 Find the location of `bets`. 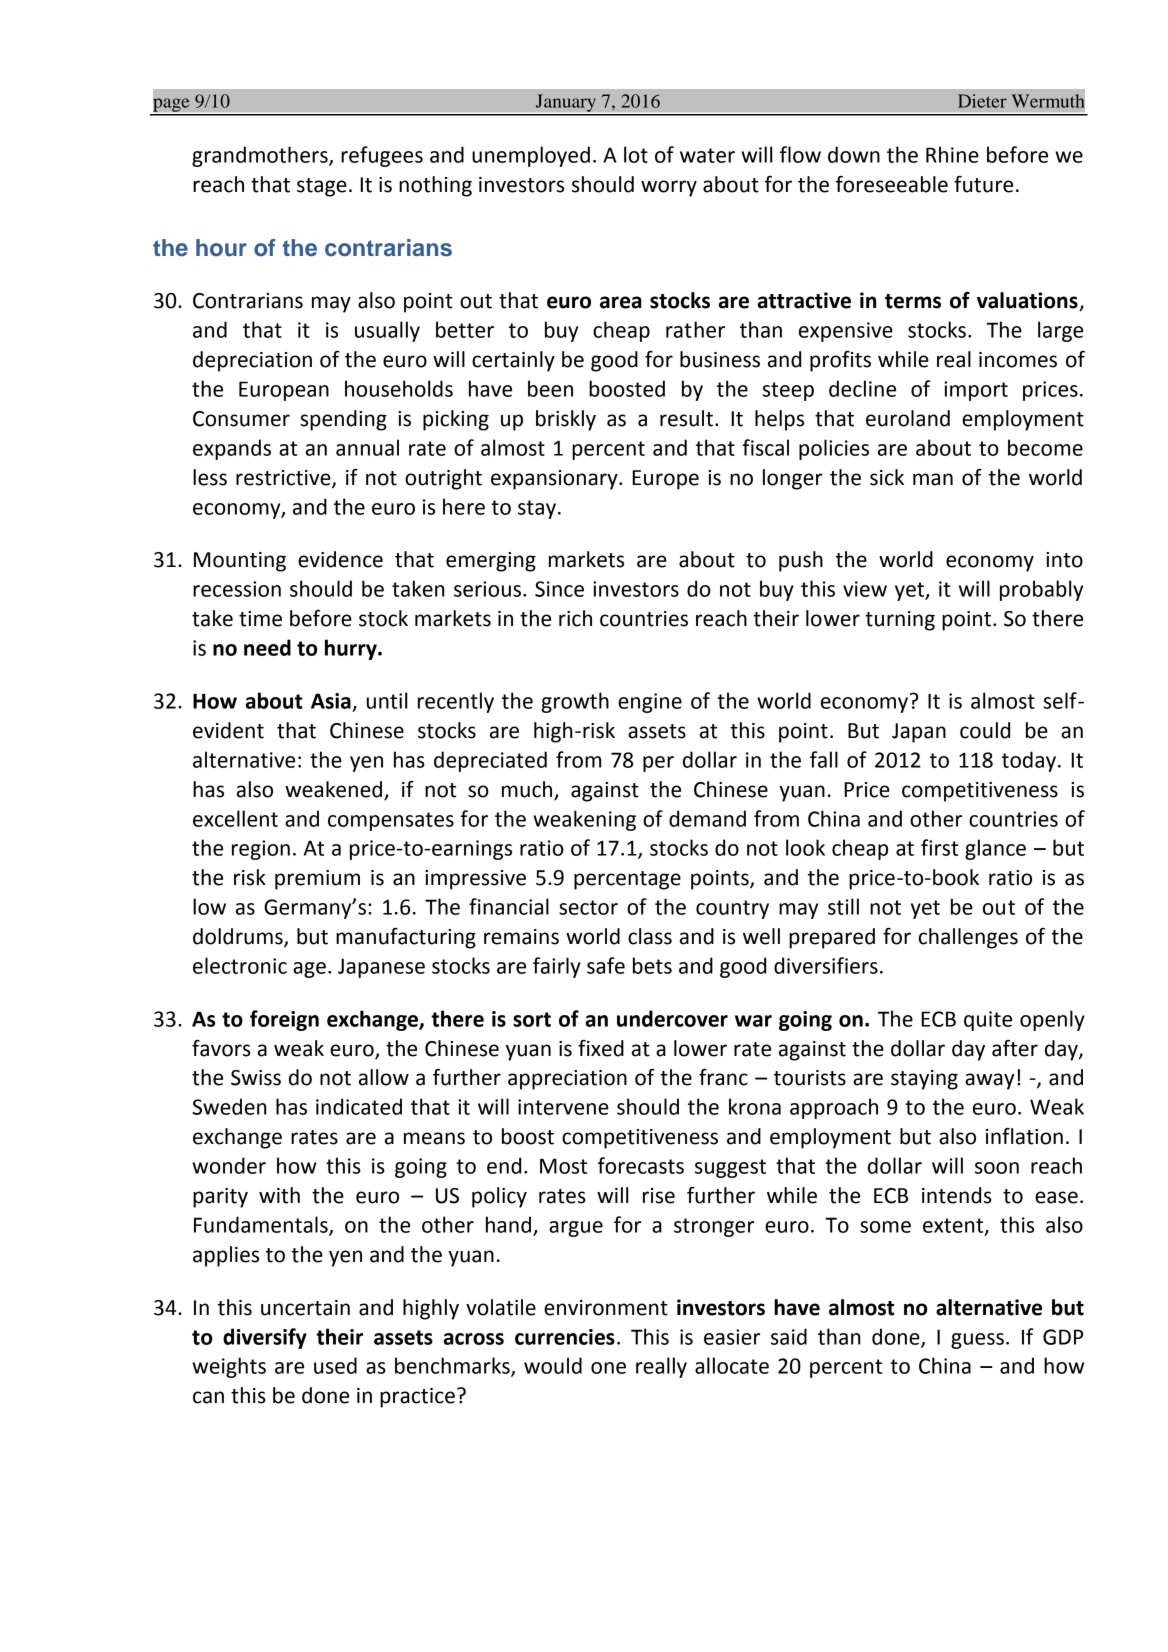

bets is located at coordinates (652, 965).
